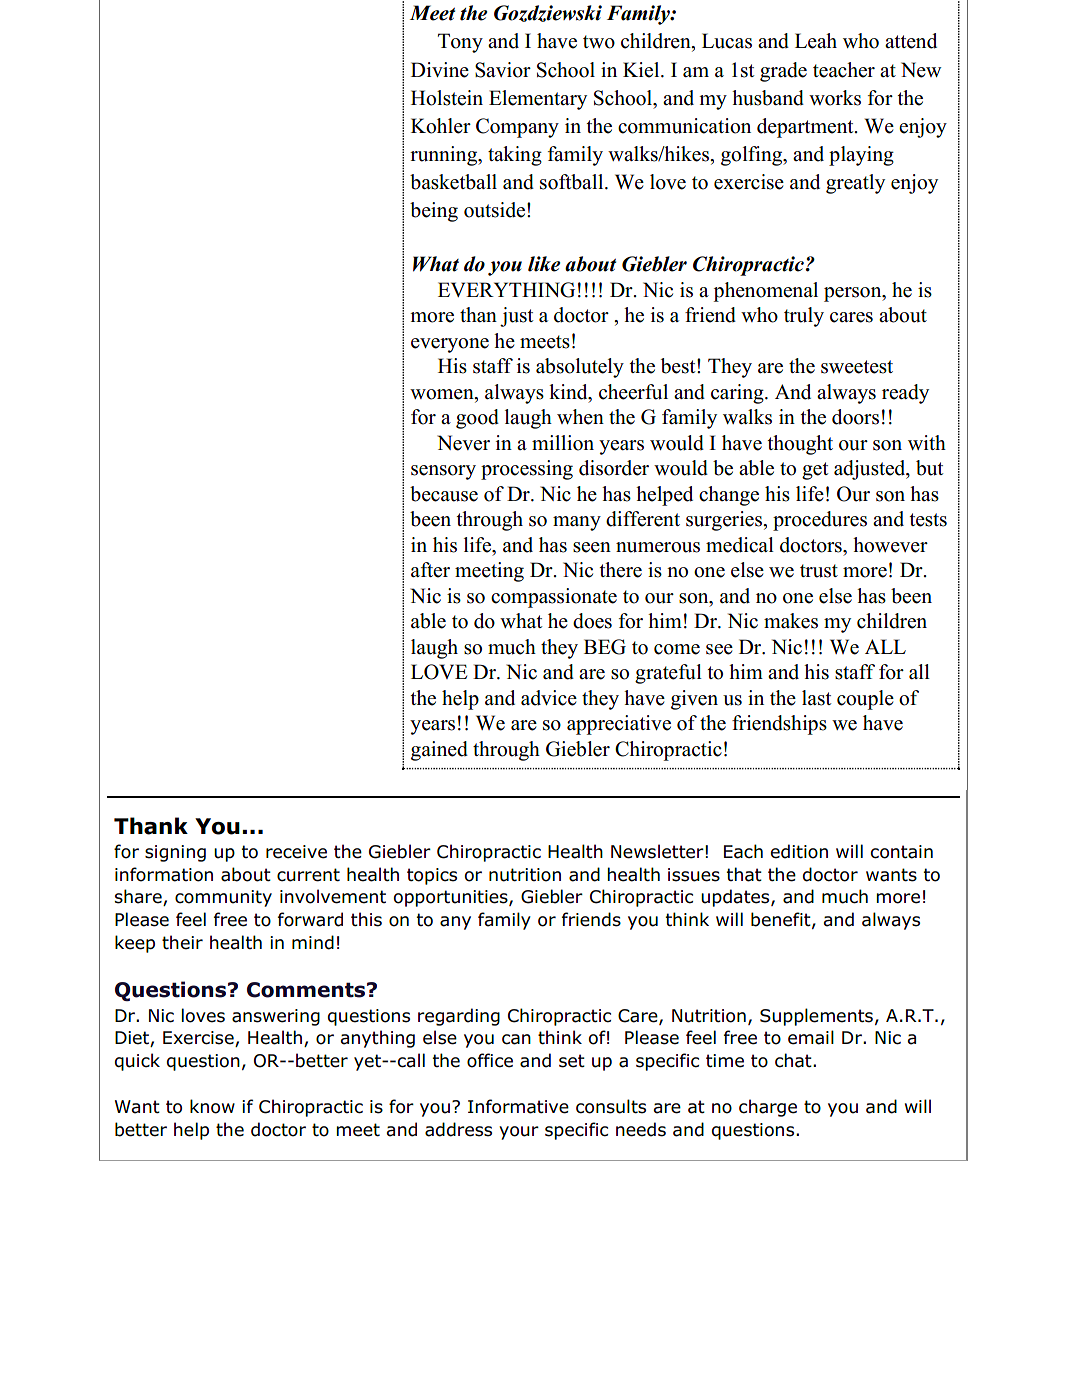  Describe the element at coordinates (799, 851) in the document. I see `edition` at that location.
